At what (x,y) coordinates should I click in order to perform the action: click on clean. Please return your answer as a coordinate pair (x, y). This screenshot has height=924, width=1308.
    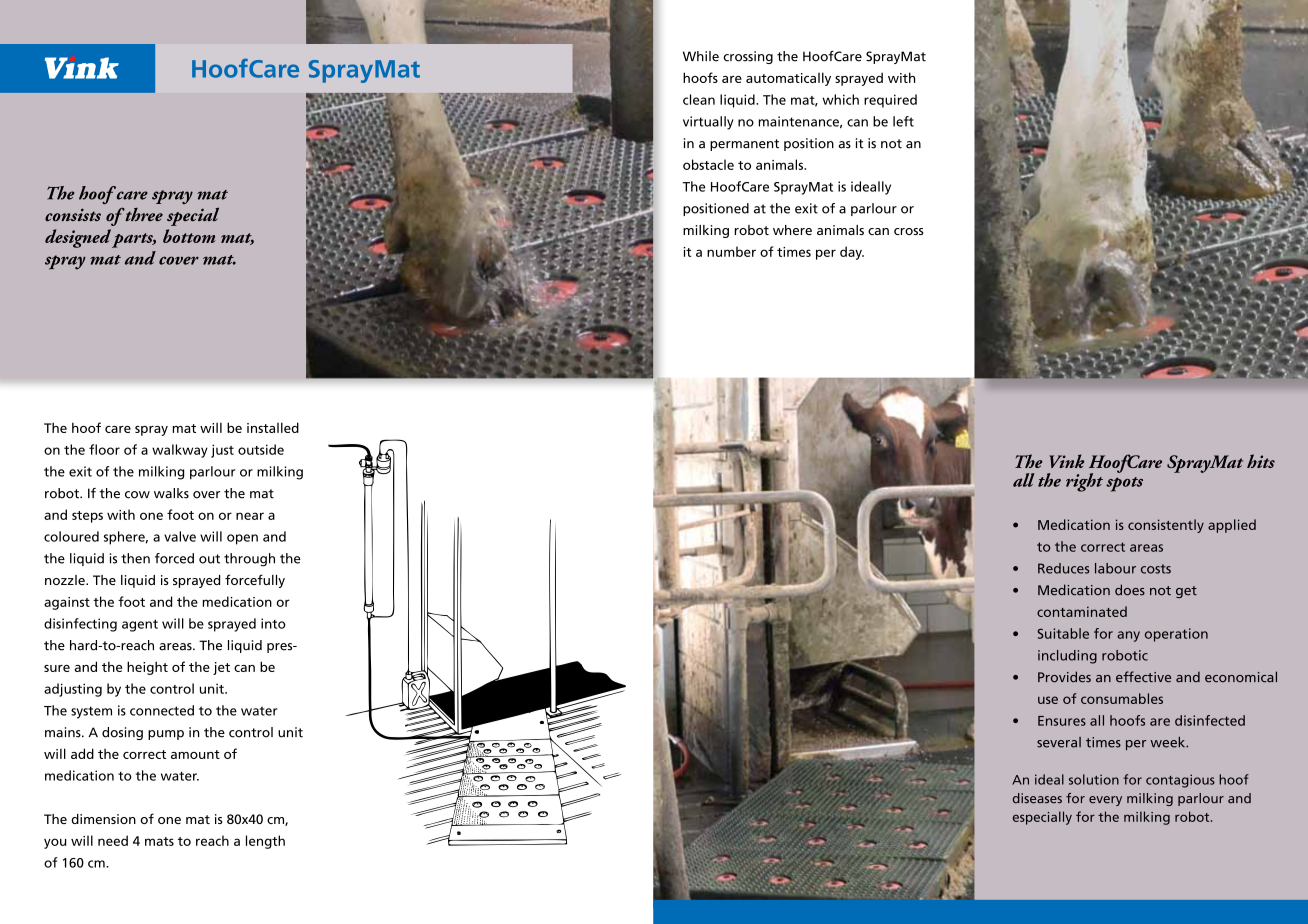
    Looking at the image, I should click on (699, 99).
